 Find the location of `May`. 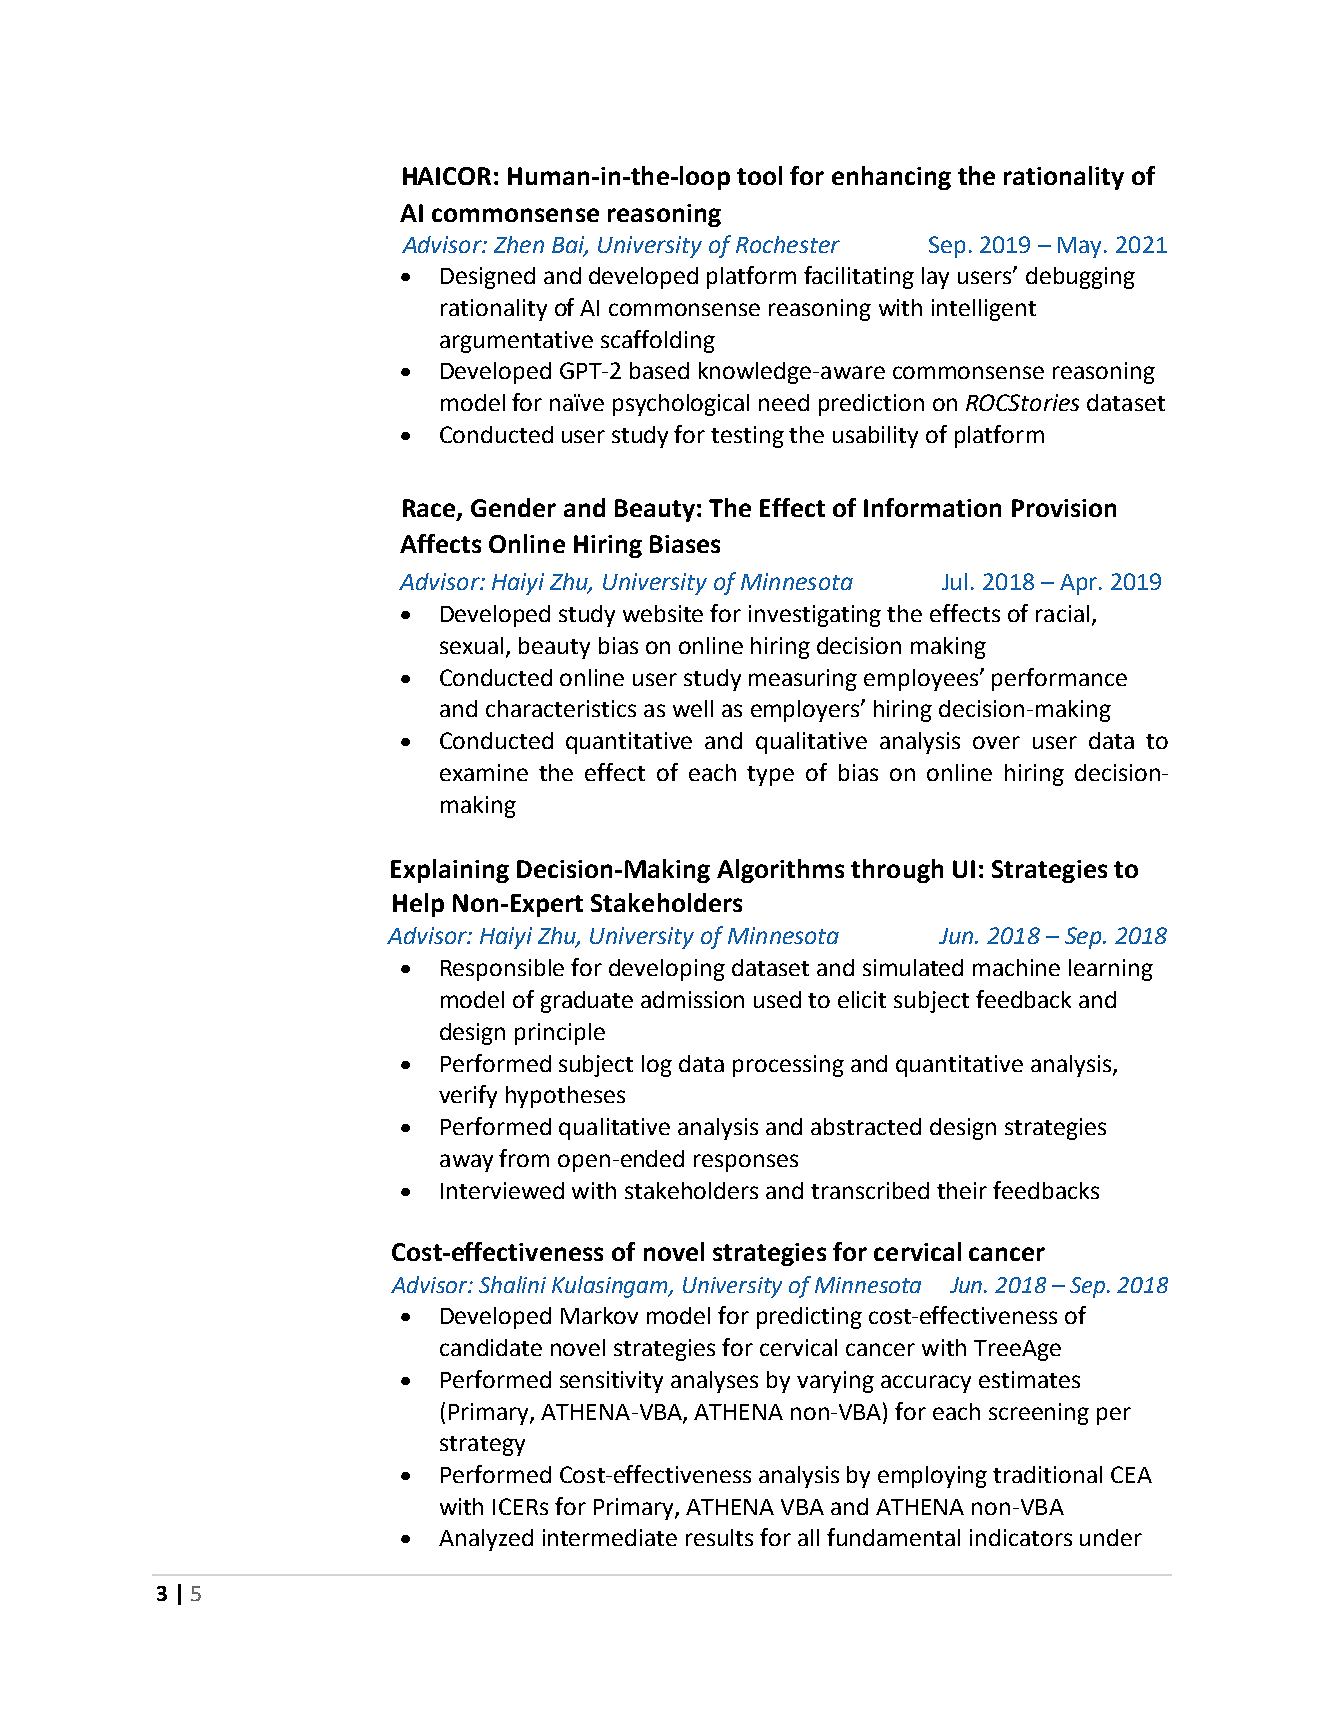

May is located at coordinates (1081, 247).
